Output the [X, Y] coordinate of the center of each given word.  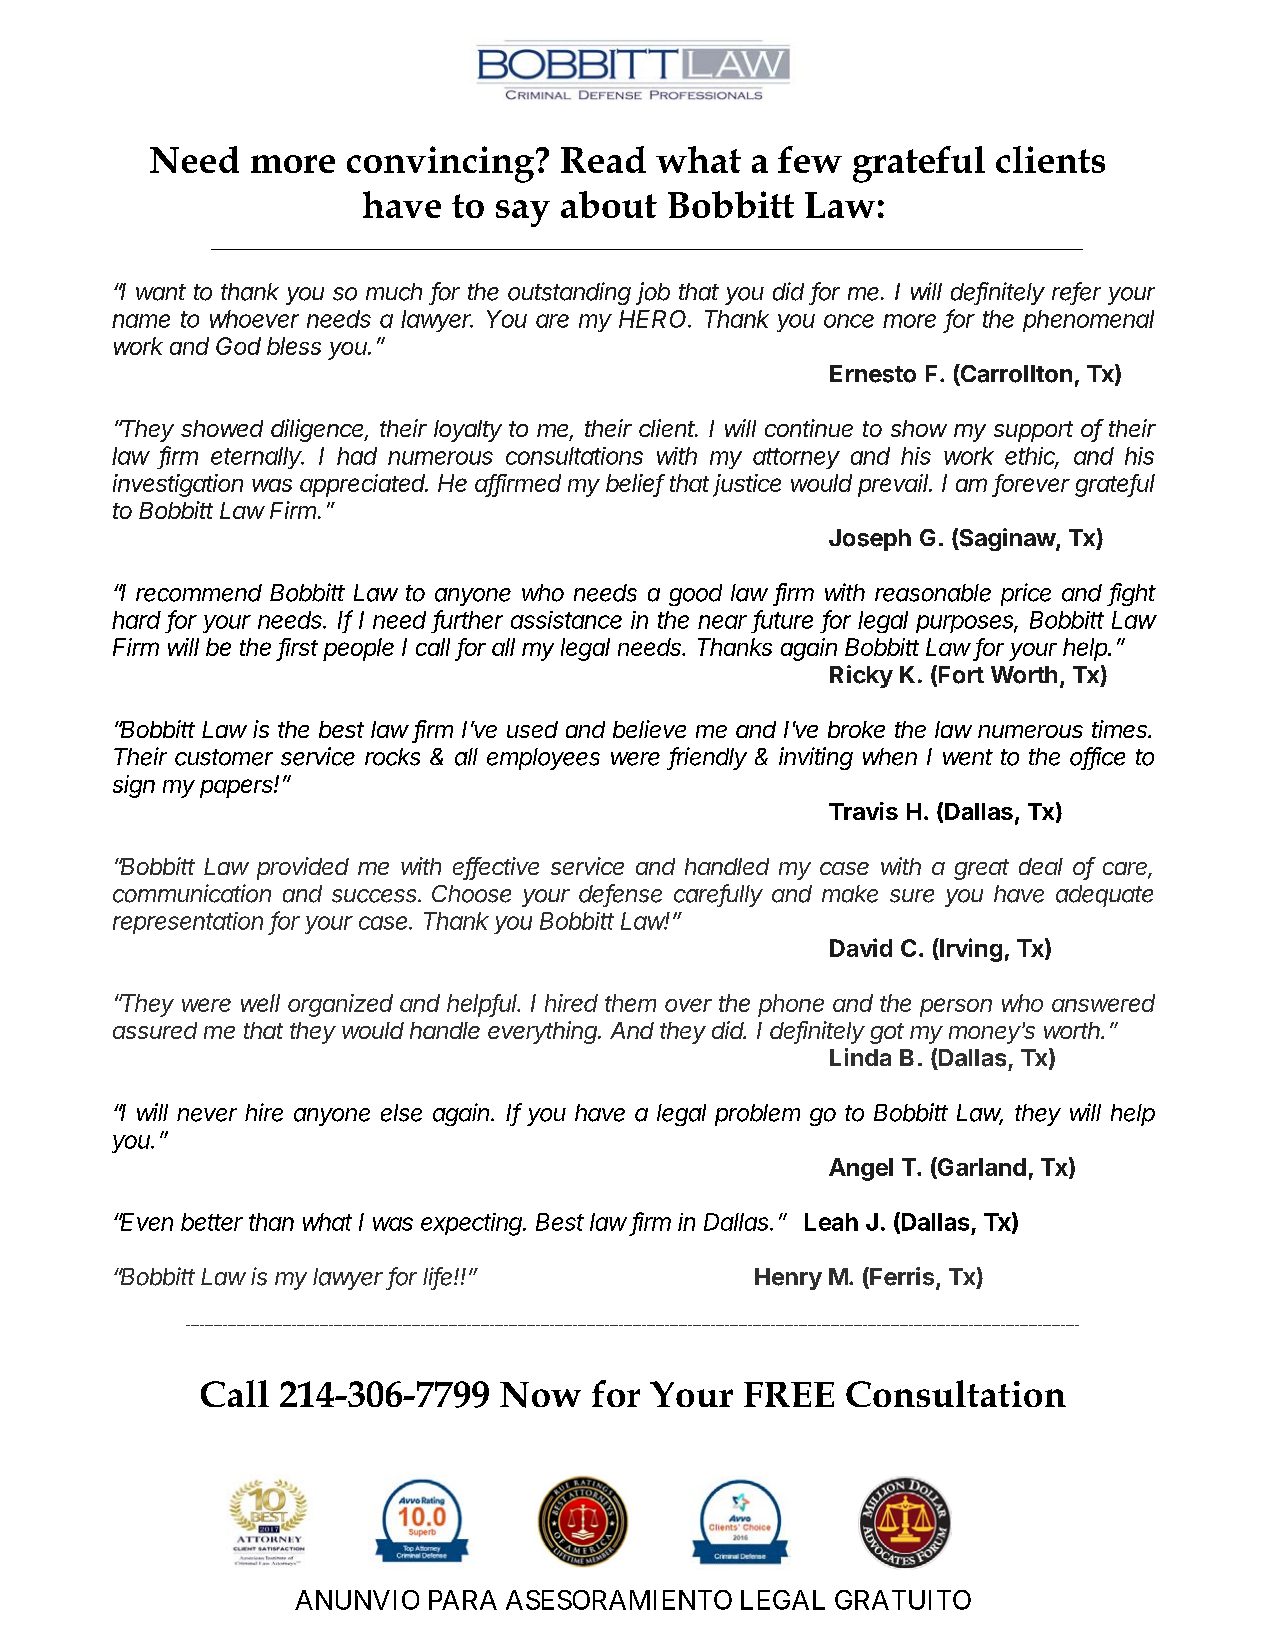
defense [620, 894]
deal [1041, 866]
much [394, 292]
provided [303, 868]
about [609, 204]
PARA [463, 1600]
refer [1076, 292]
